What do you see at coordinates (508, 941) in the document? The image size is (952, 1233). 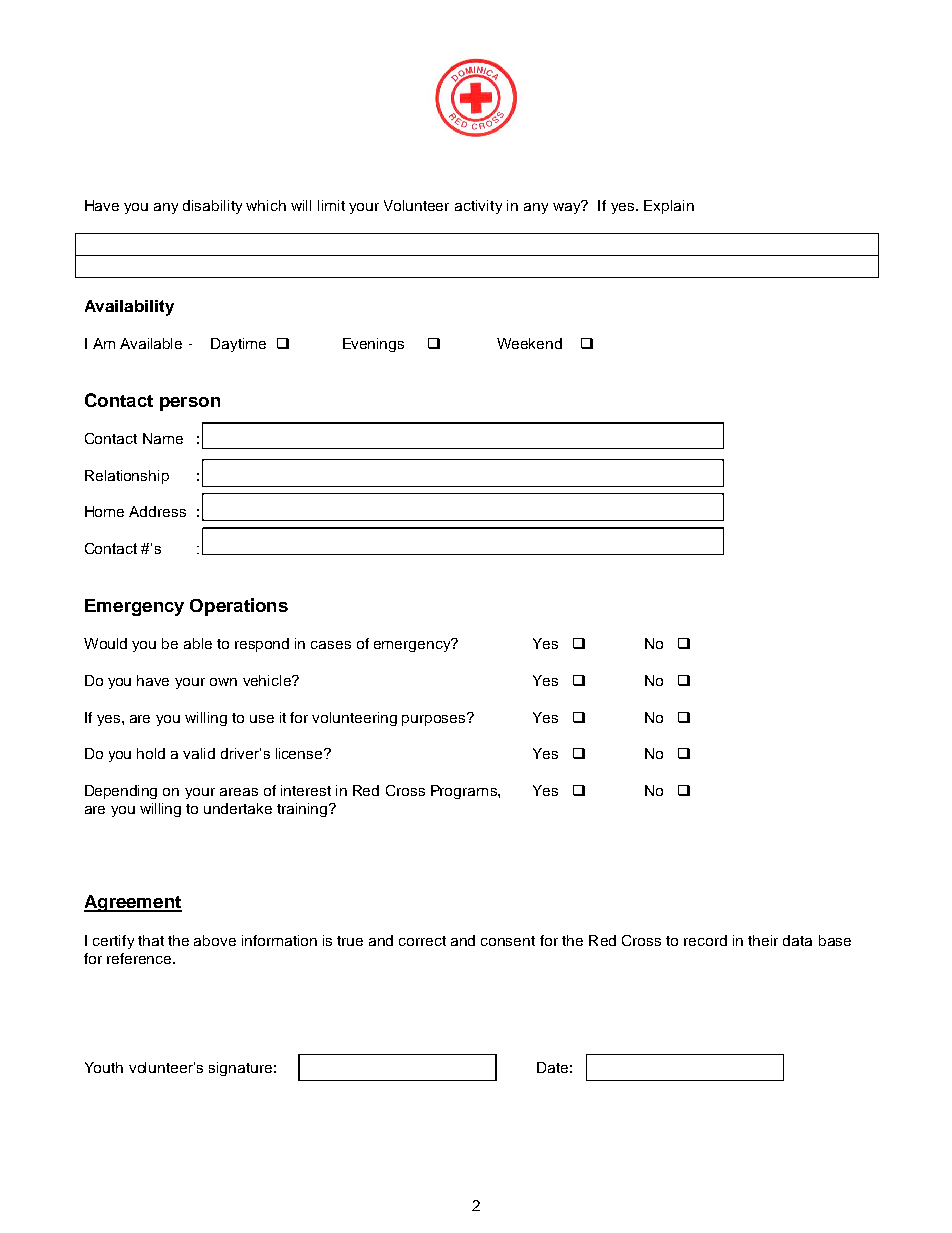 I see `consent` at bounding box center [508, 941].
